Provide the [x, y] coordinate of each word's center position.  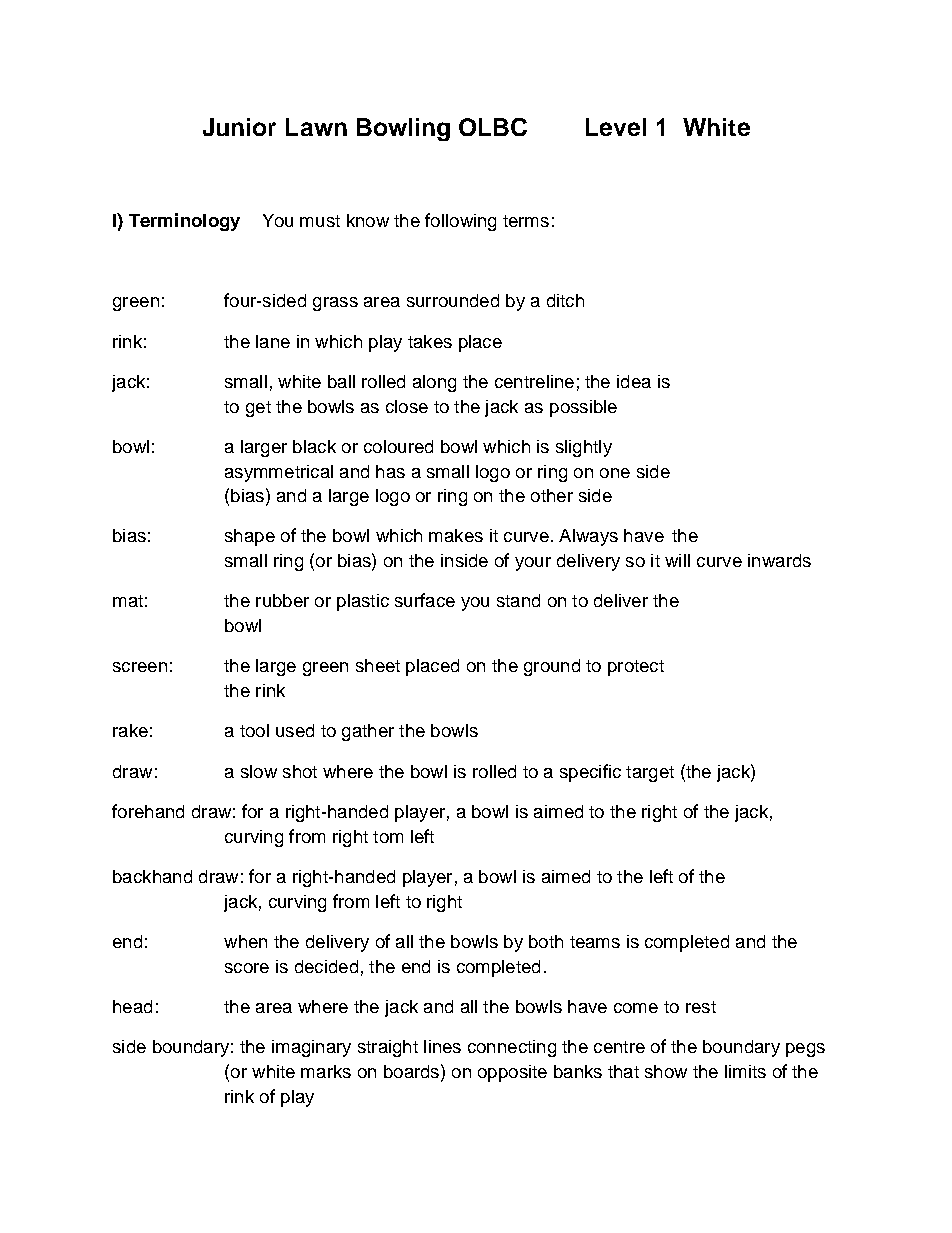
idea [634, 381]
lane [273, 341]
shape [250, 537]
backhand [152, 876]
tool [254, 730]
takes [430, 341]
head [132, 1006]
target [650, 774]
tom [388, 837]
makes [456, 535]
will [677, 560]
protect [636, 668]
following [460, 222]
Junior [239, 127]
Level [616, 127]
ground [552, 667]
